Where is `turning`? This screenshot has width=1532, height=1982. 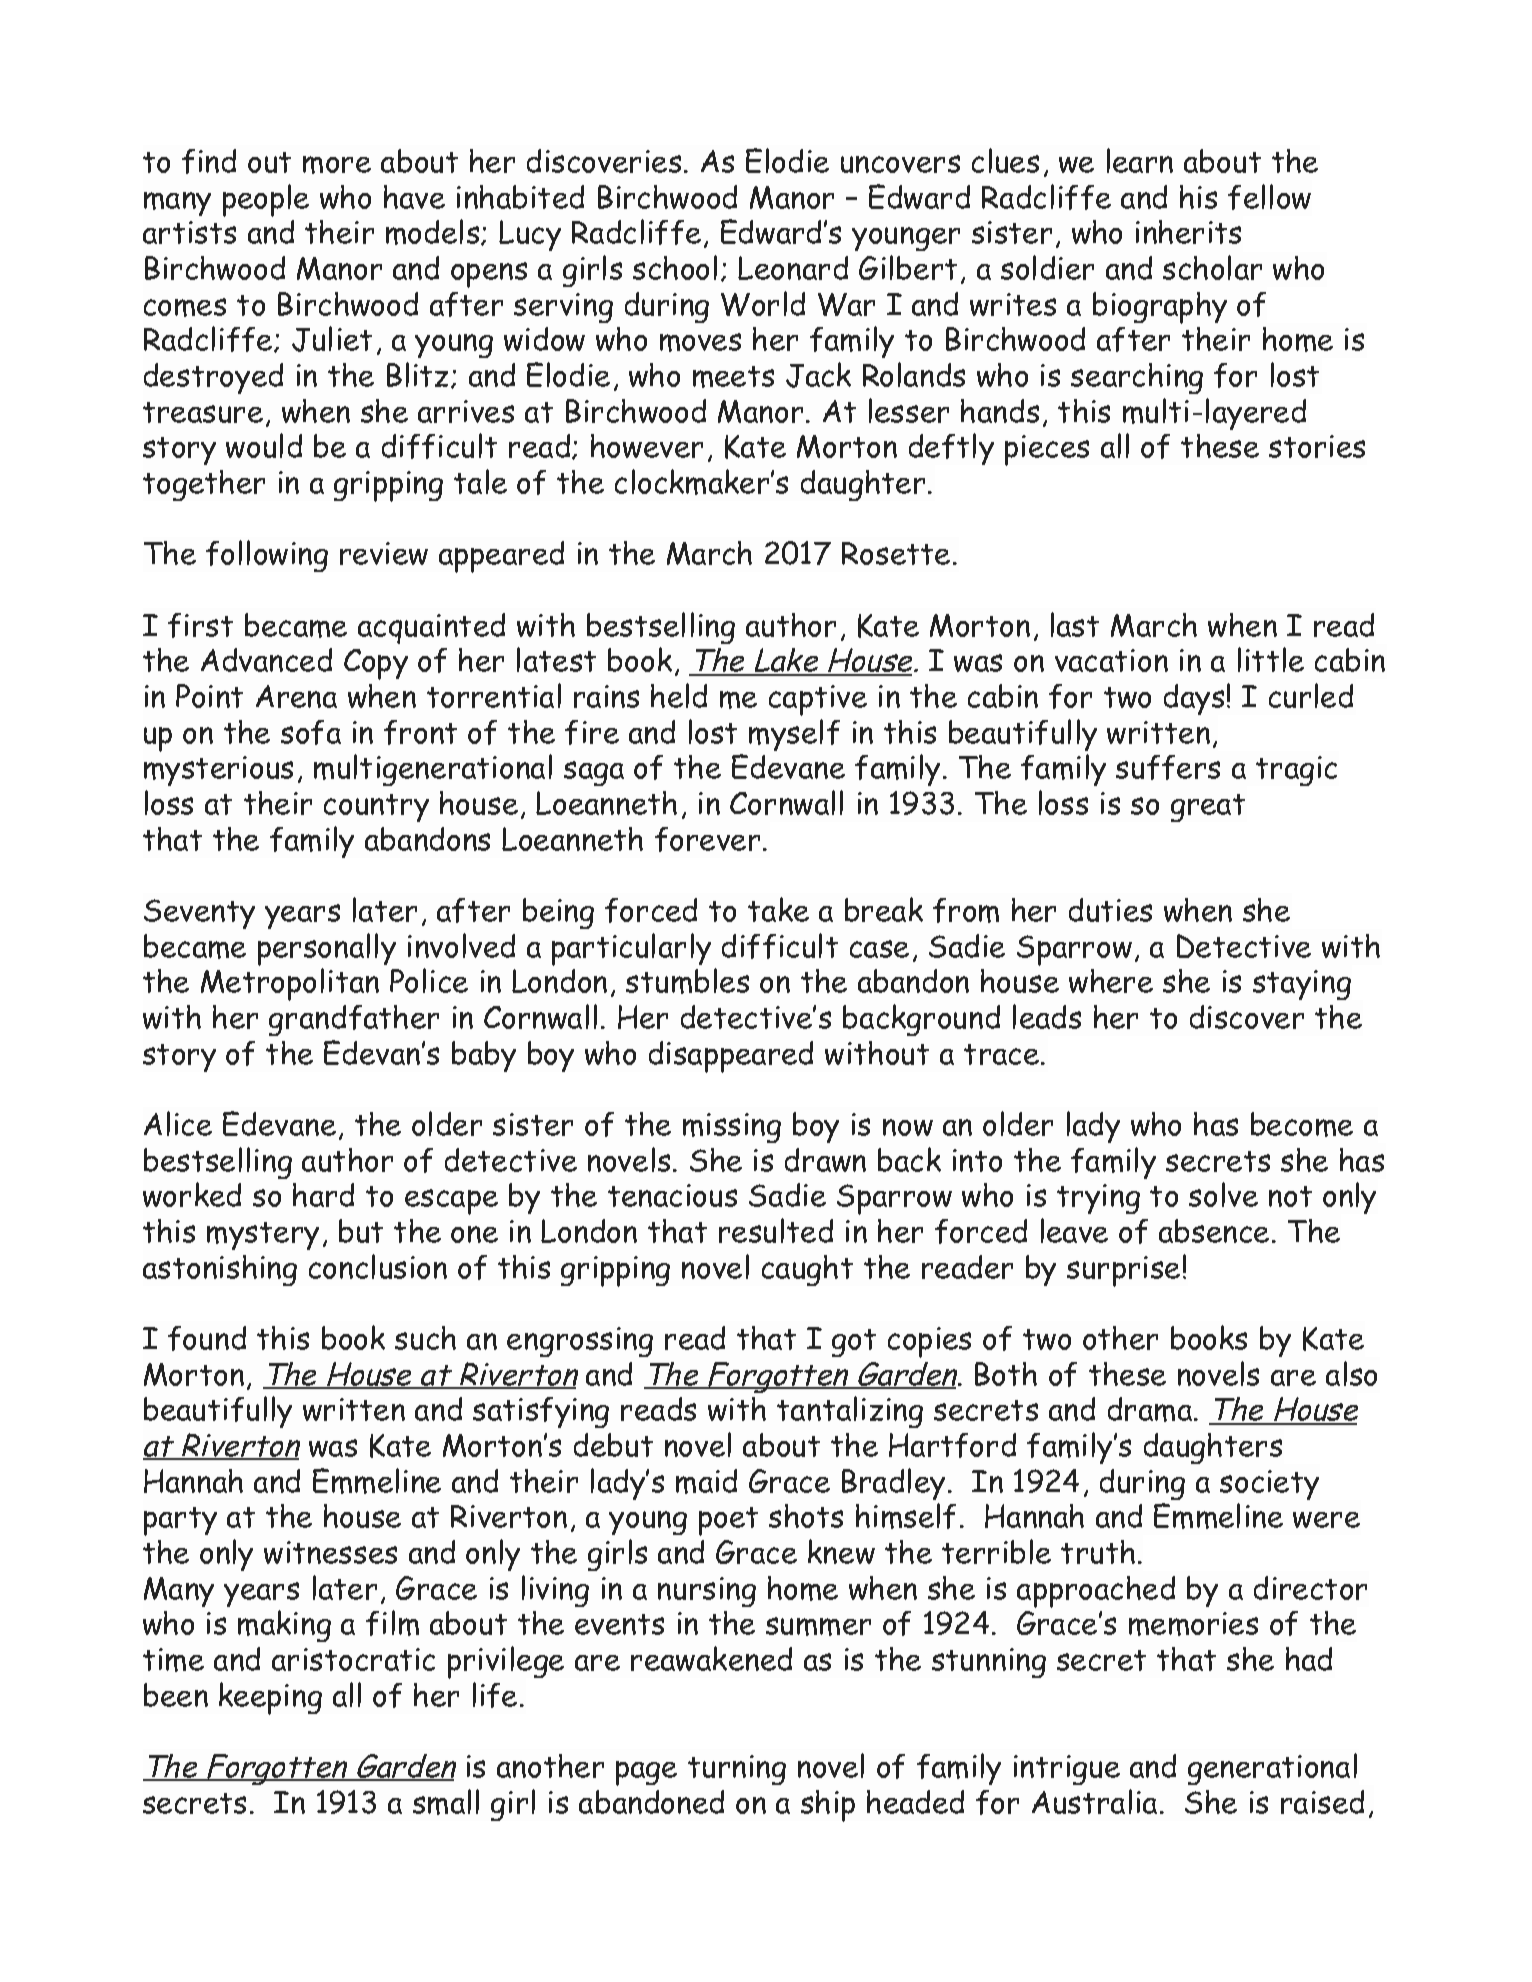
turning is located at coordinates (737, 1770).
